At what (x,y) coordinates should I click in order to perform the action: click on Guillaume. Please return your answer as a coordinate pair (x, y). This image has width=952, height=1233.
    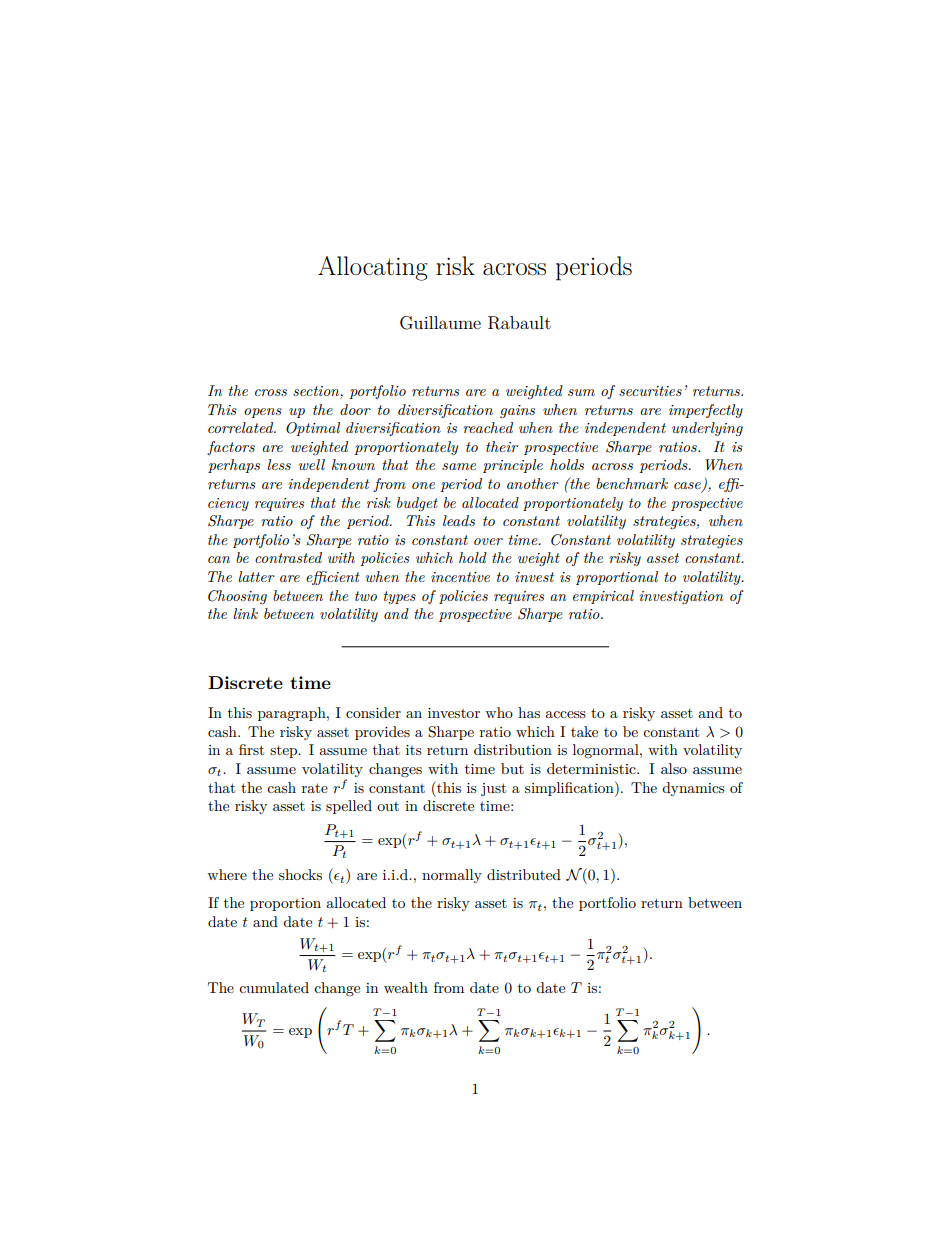
    Looking at the image, I should click on (440, 323).
